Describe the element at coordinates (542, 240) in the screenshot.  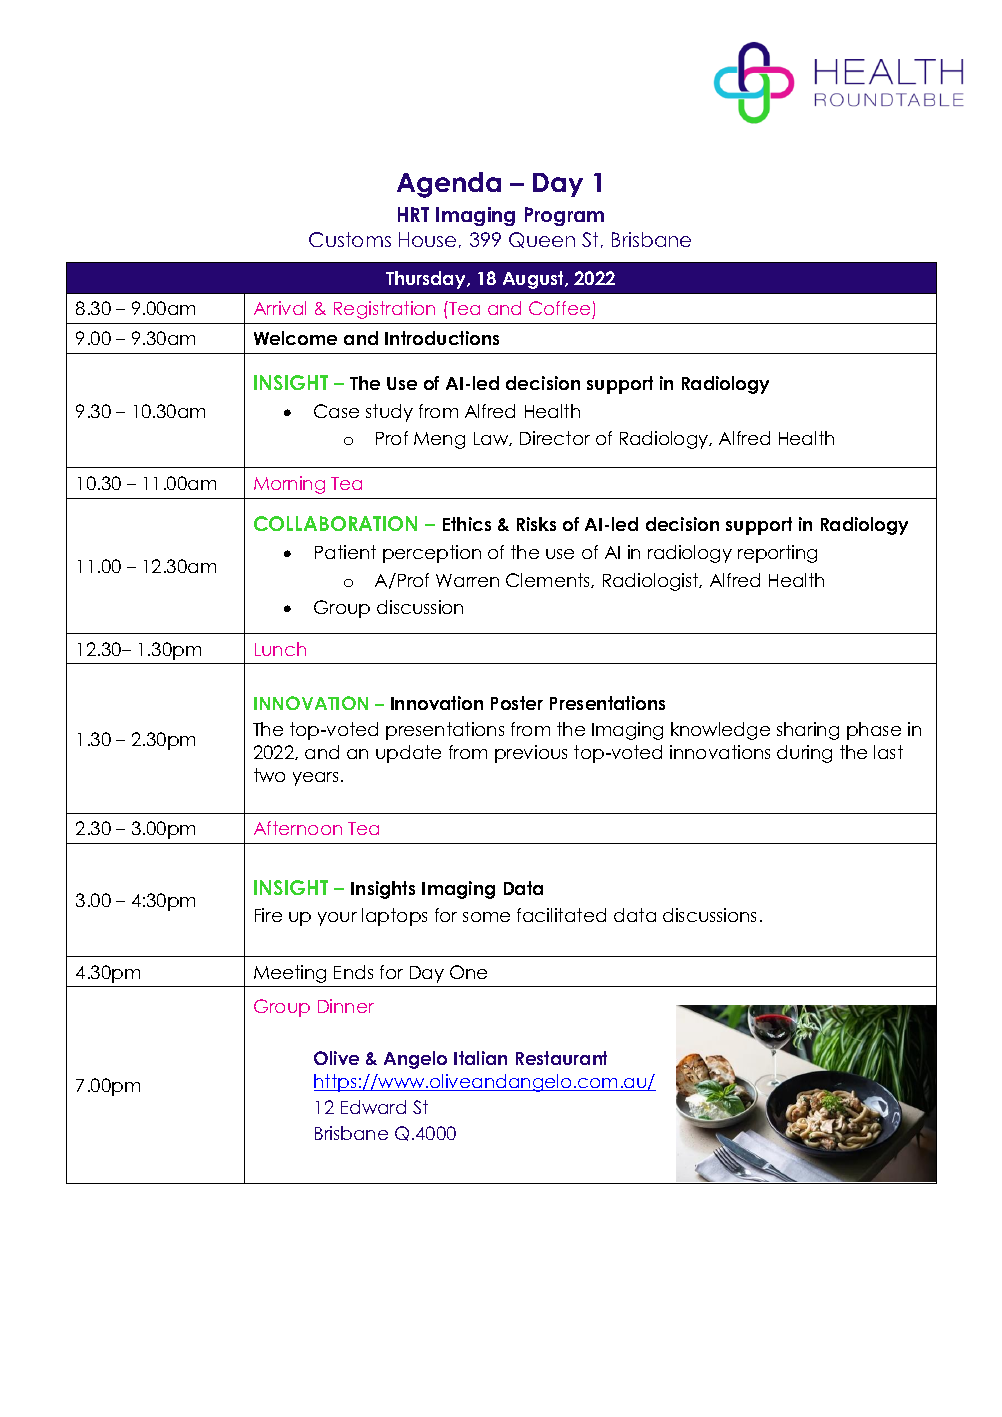
I see `Queen` at that location.
